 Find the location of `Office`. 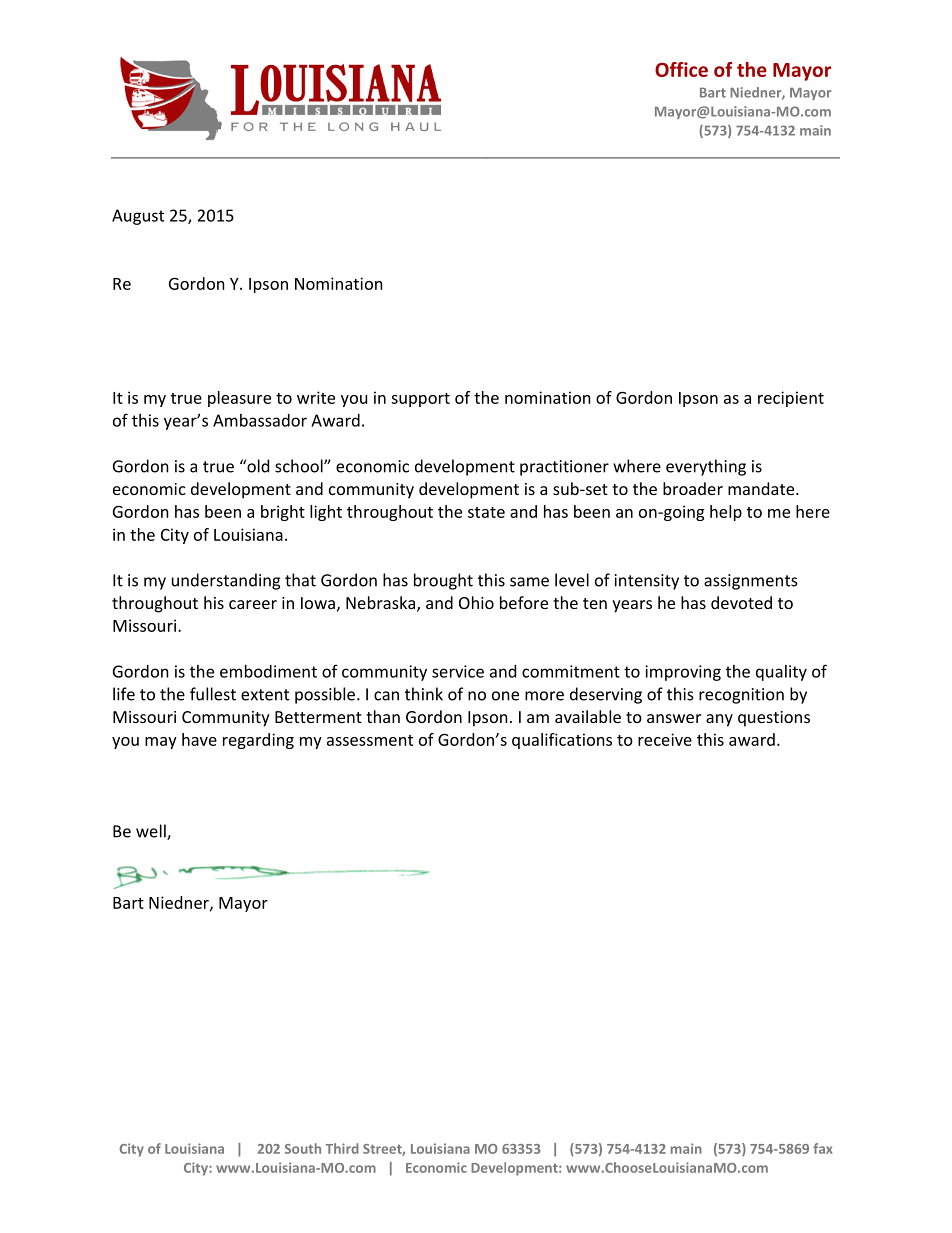

Office is located at coordinates (681, 69).
